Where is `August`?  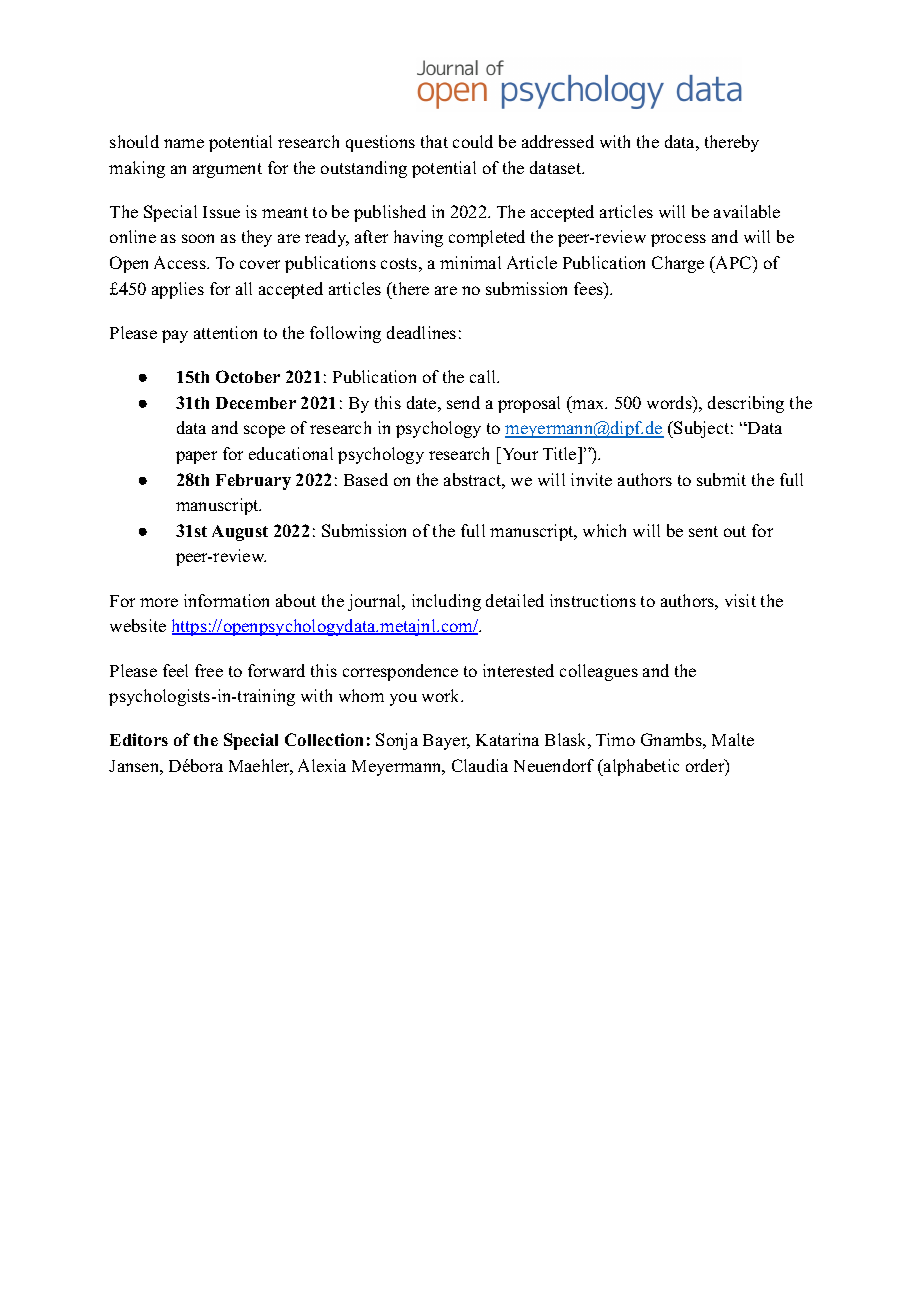
August is located at coordinates (240, 533).
